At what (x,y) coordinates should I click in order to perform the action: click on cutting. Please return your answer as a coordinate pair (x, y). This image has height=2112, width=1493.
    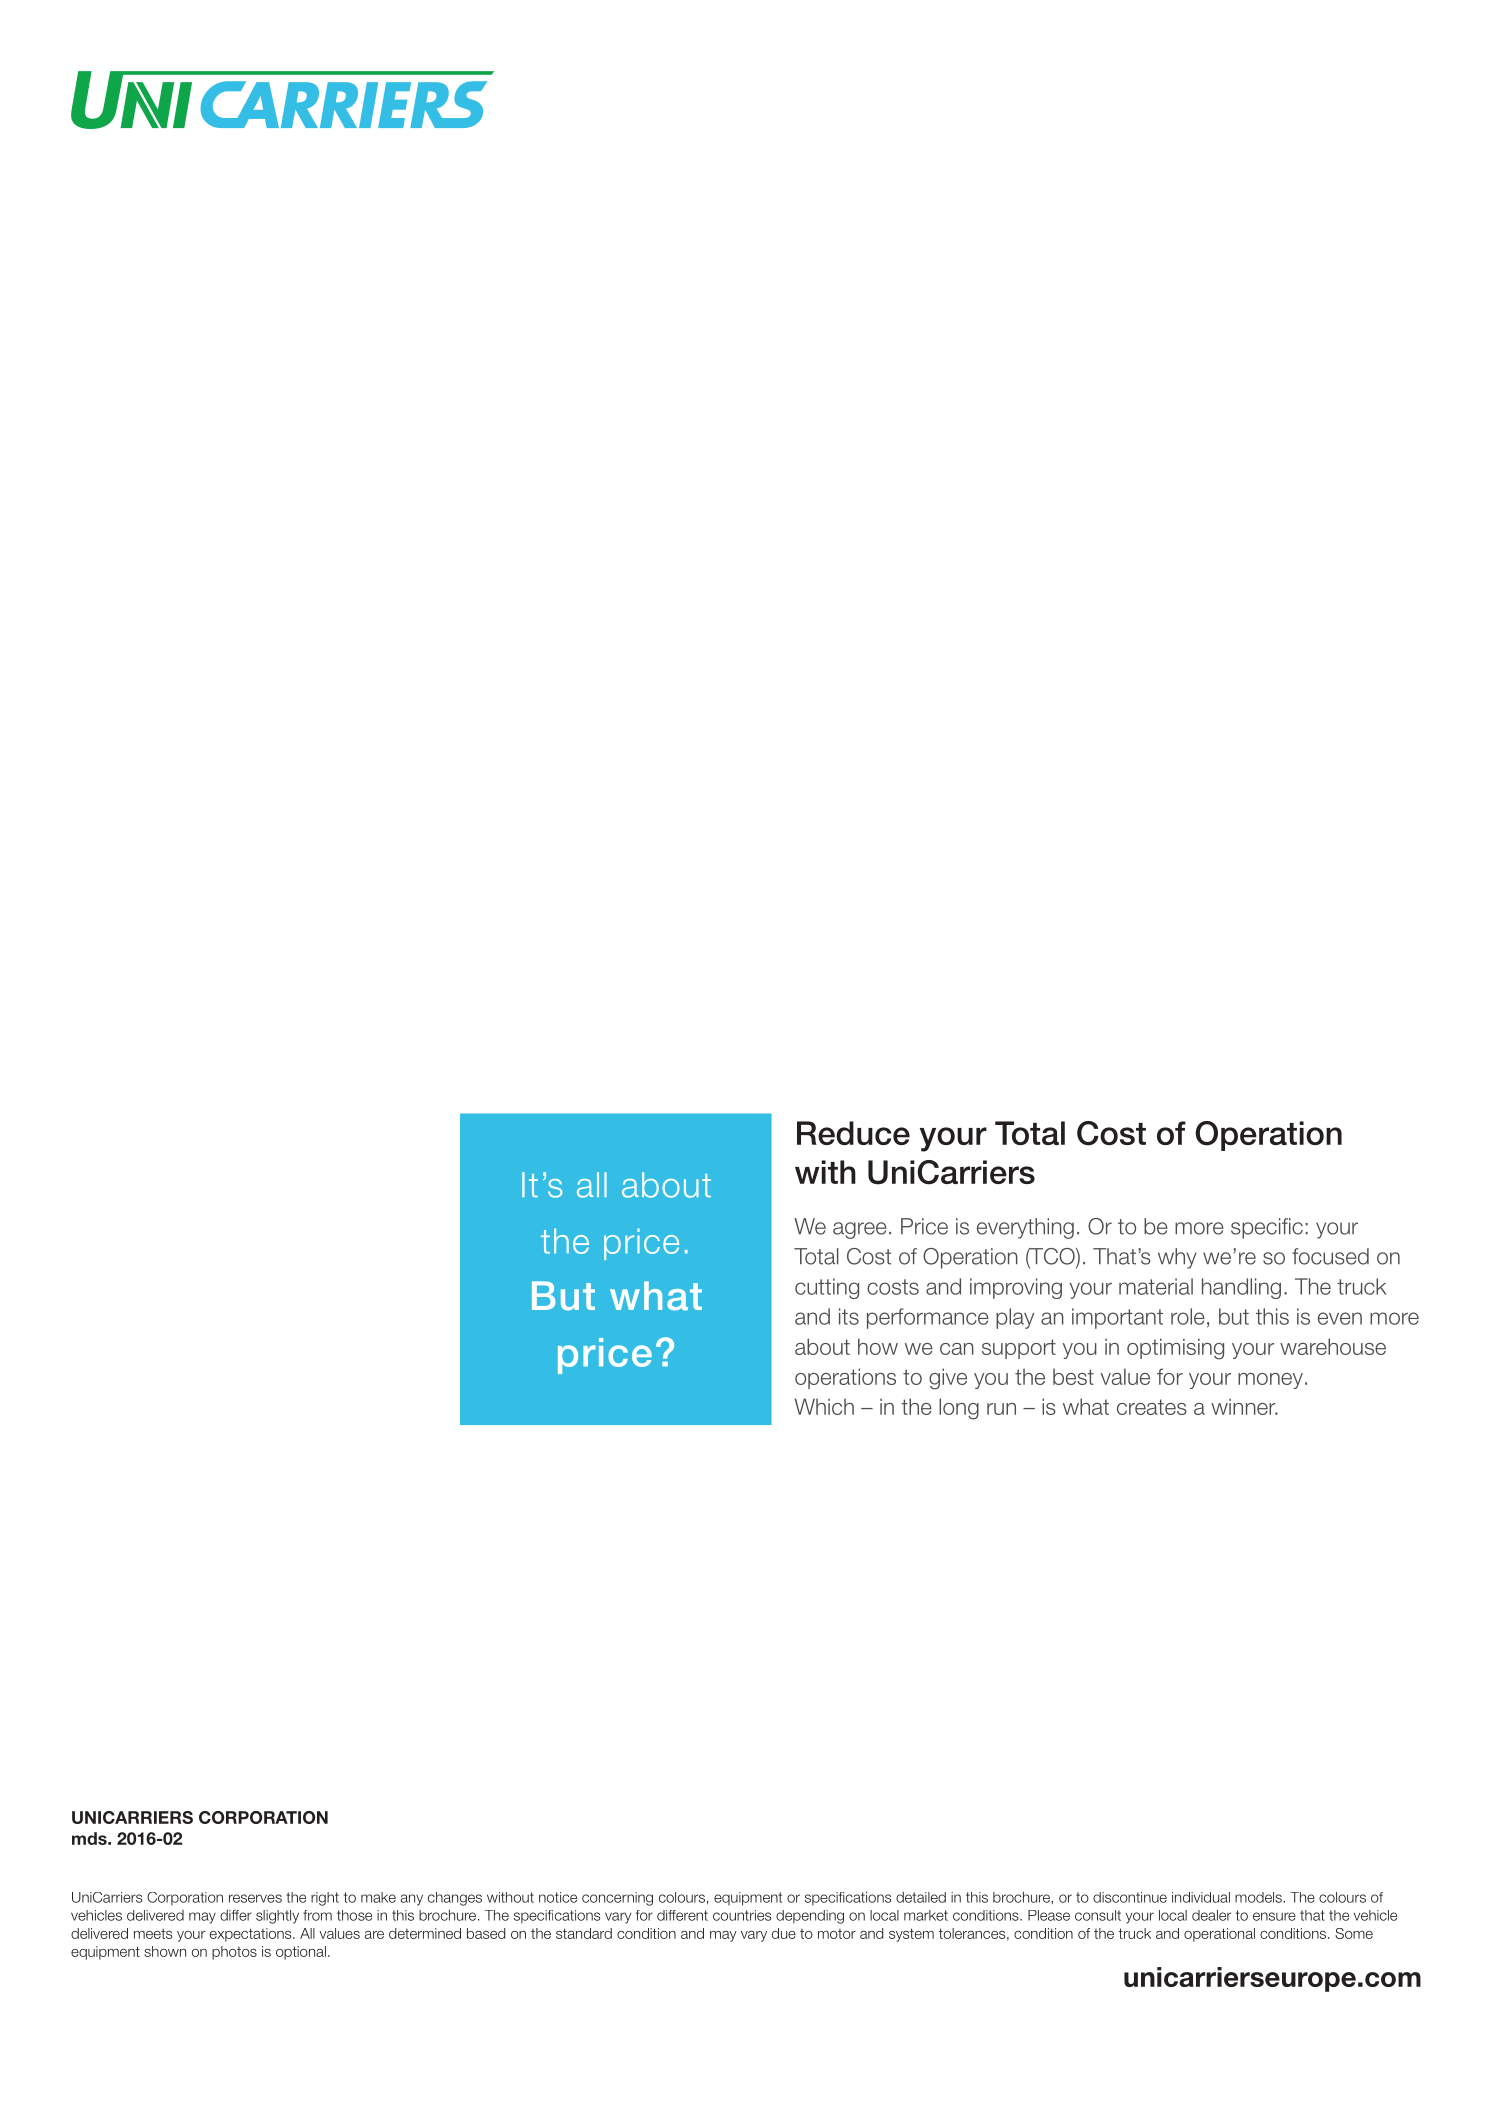
    Looking at the image, I should click on (827, 1288).
